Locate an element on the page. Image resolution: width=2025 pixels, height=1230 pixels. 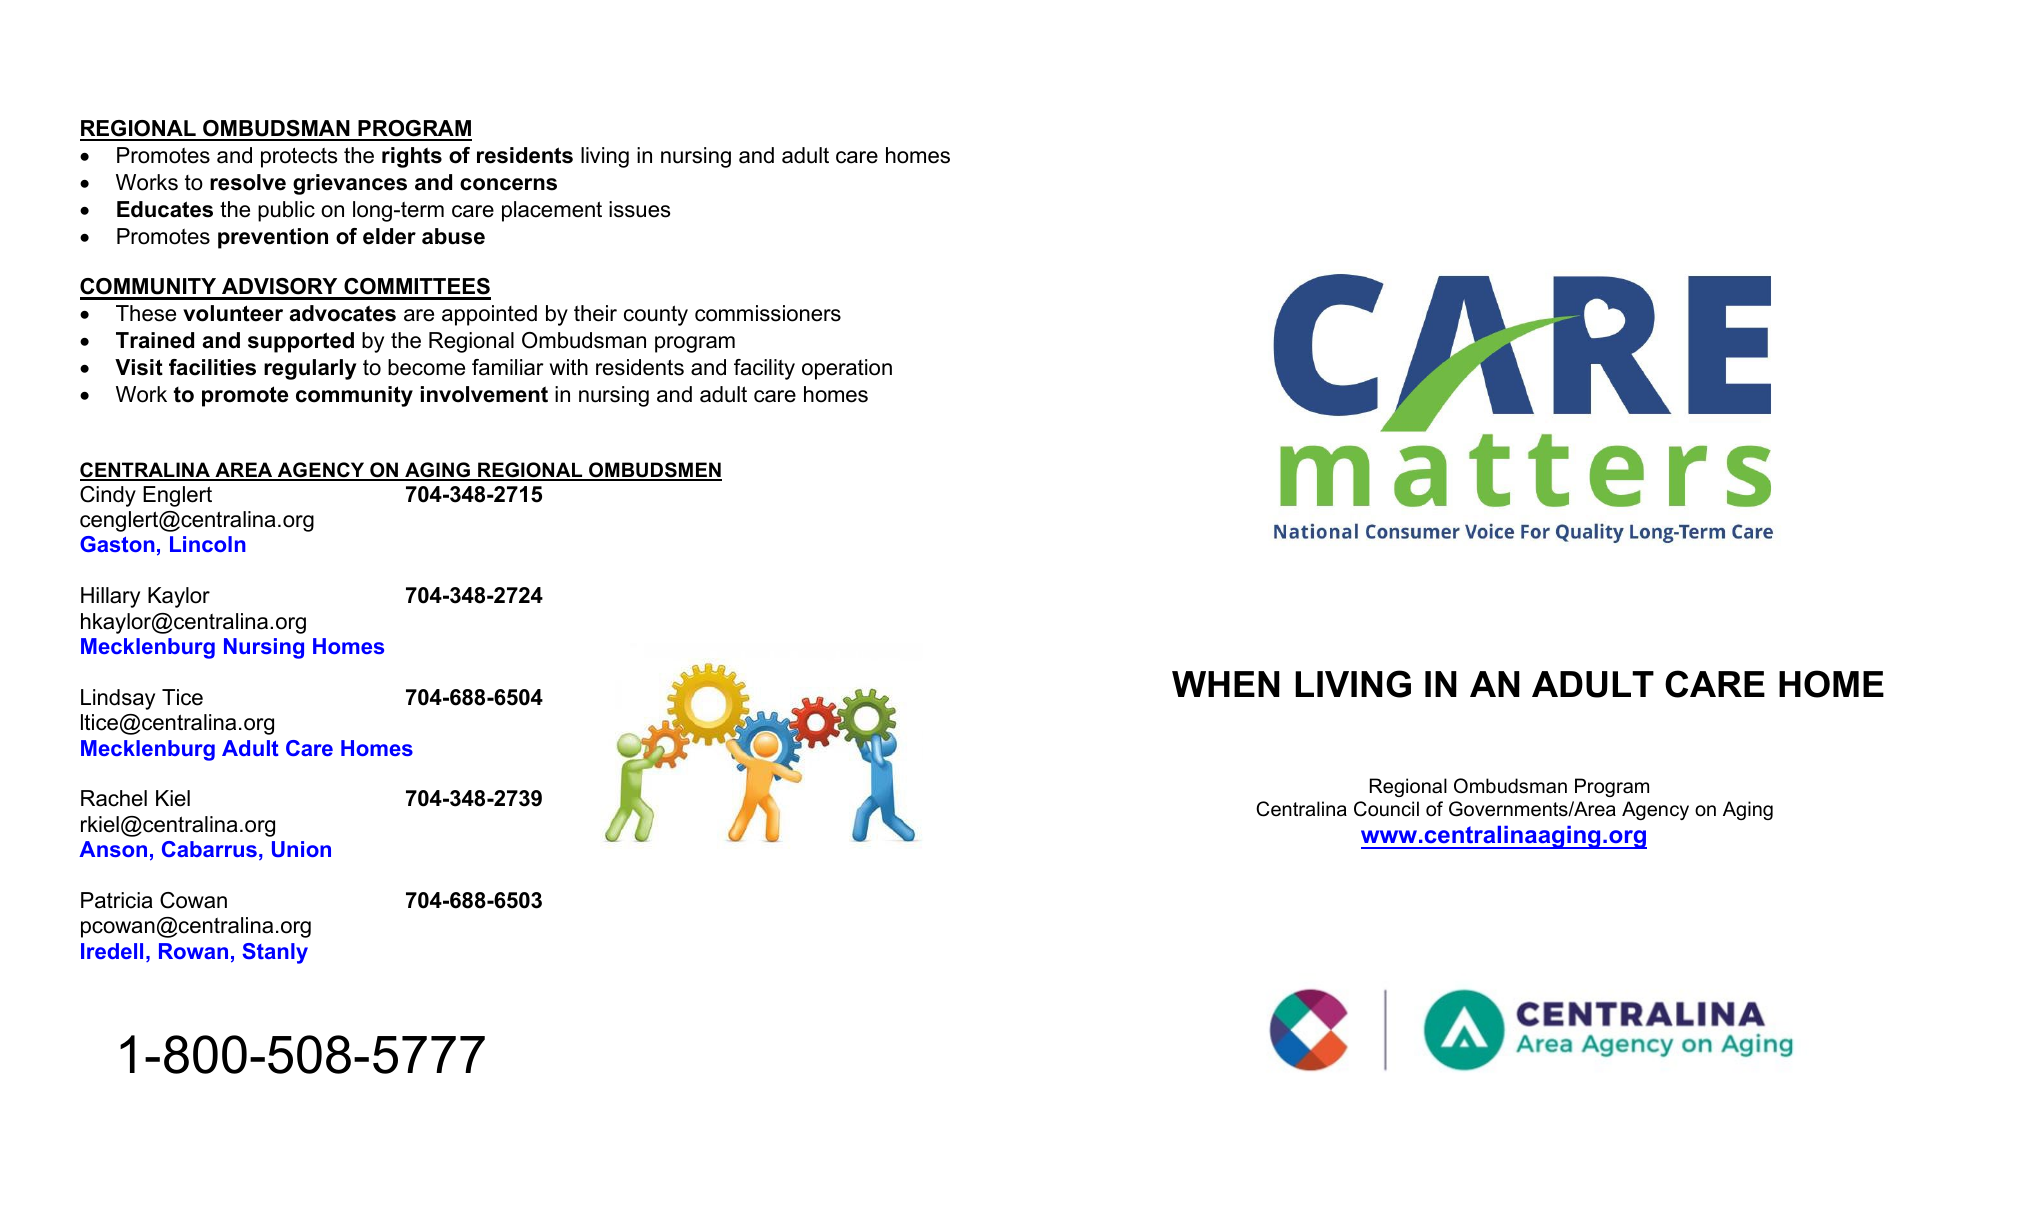
Council is located at coordinates (1386, 809).
